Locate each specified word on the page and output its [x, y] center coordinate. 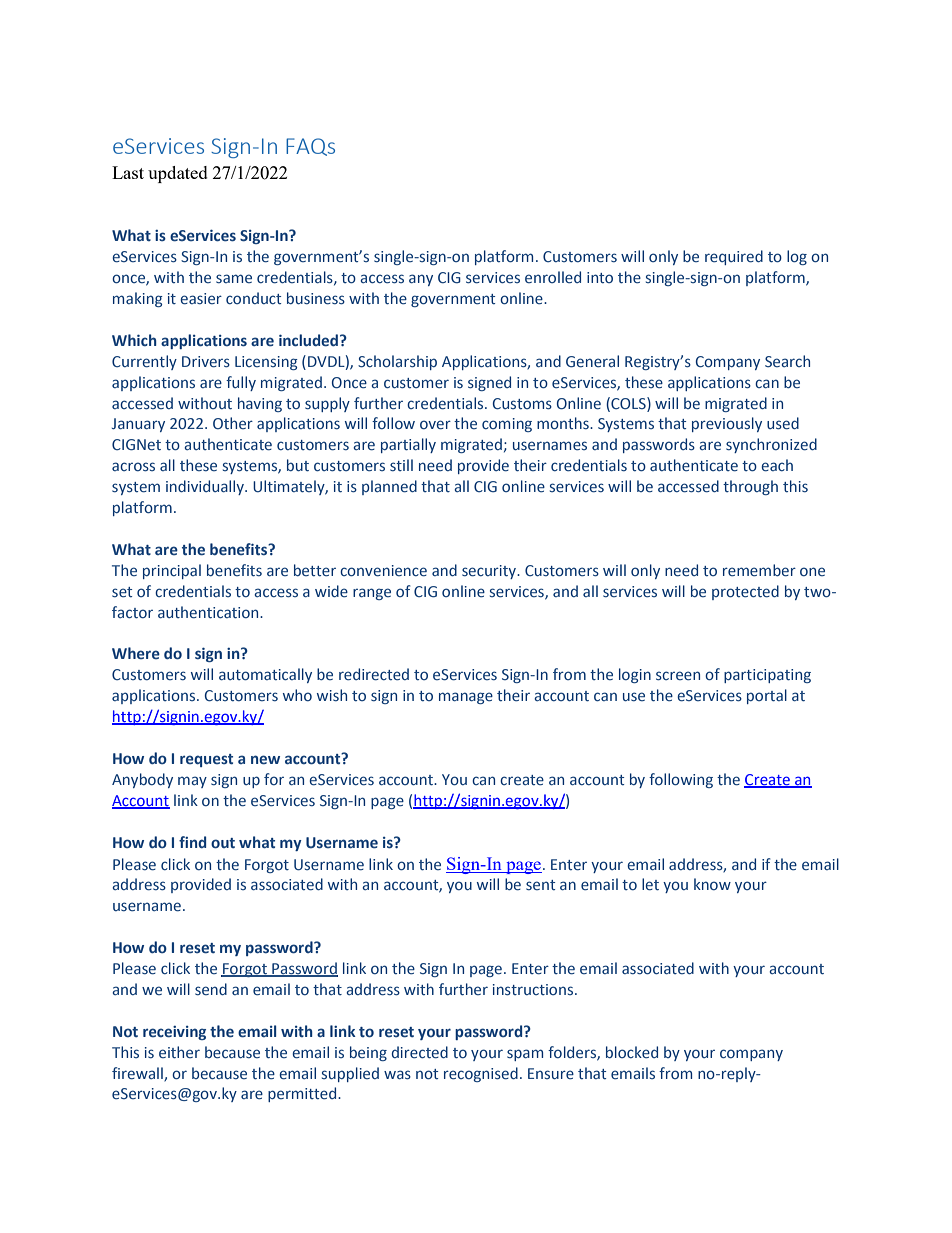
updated [178, 174]
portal [767, 696]
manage [466, 698]
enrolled [553, 277]
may [192, 782]
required [734, 257]
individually [206, 487]
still [401, 465]
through [750, 487]
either [179, 1052]
